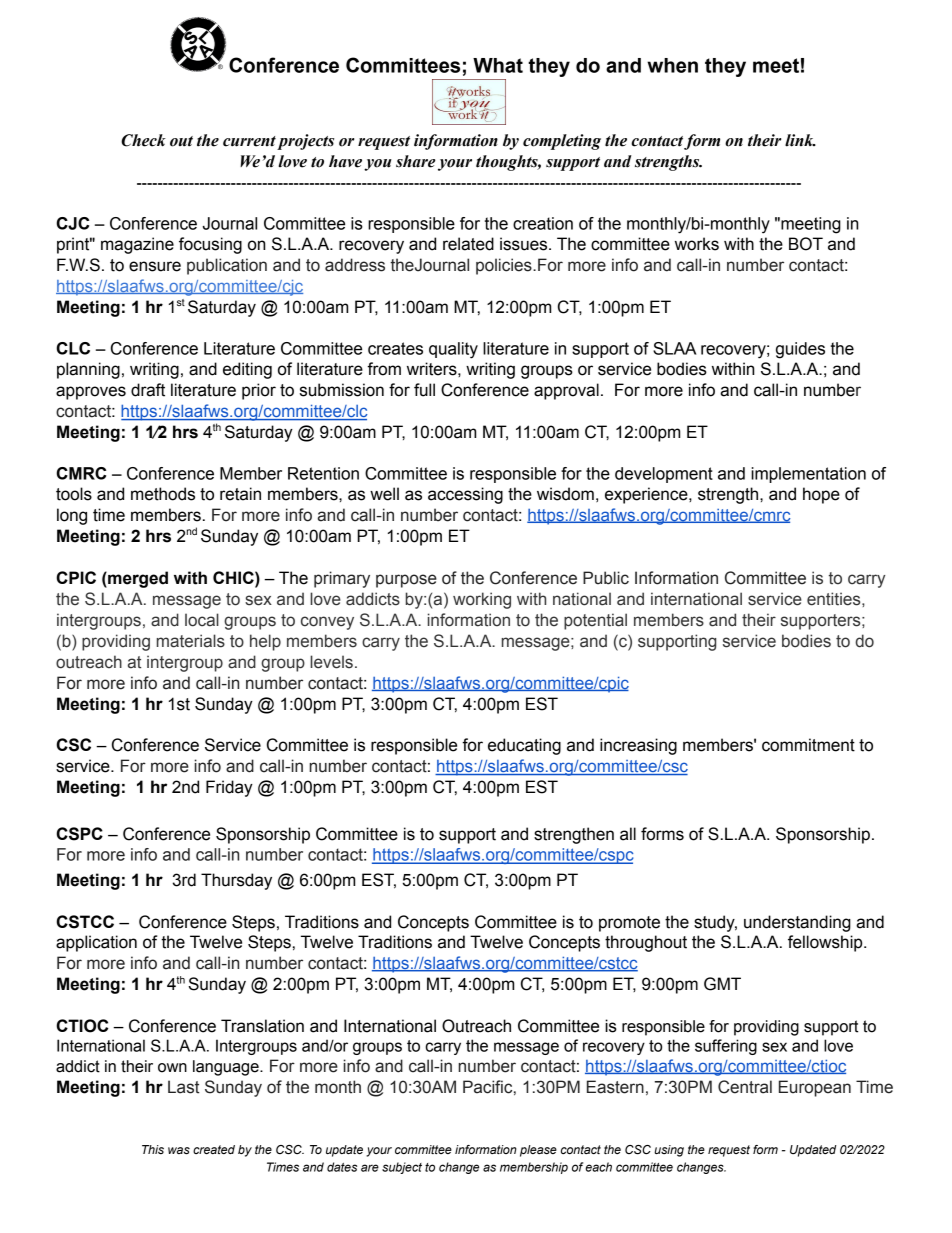 The width and height of the screenshot is (952, 1233). What do you see at coordinates (498, 65) in the screenshot?
I see `What` at bounding box center [498, 65].
